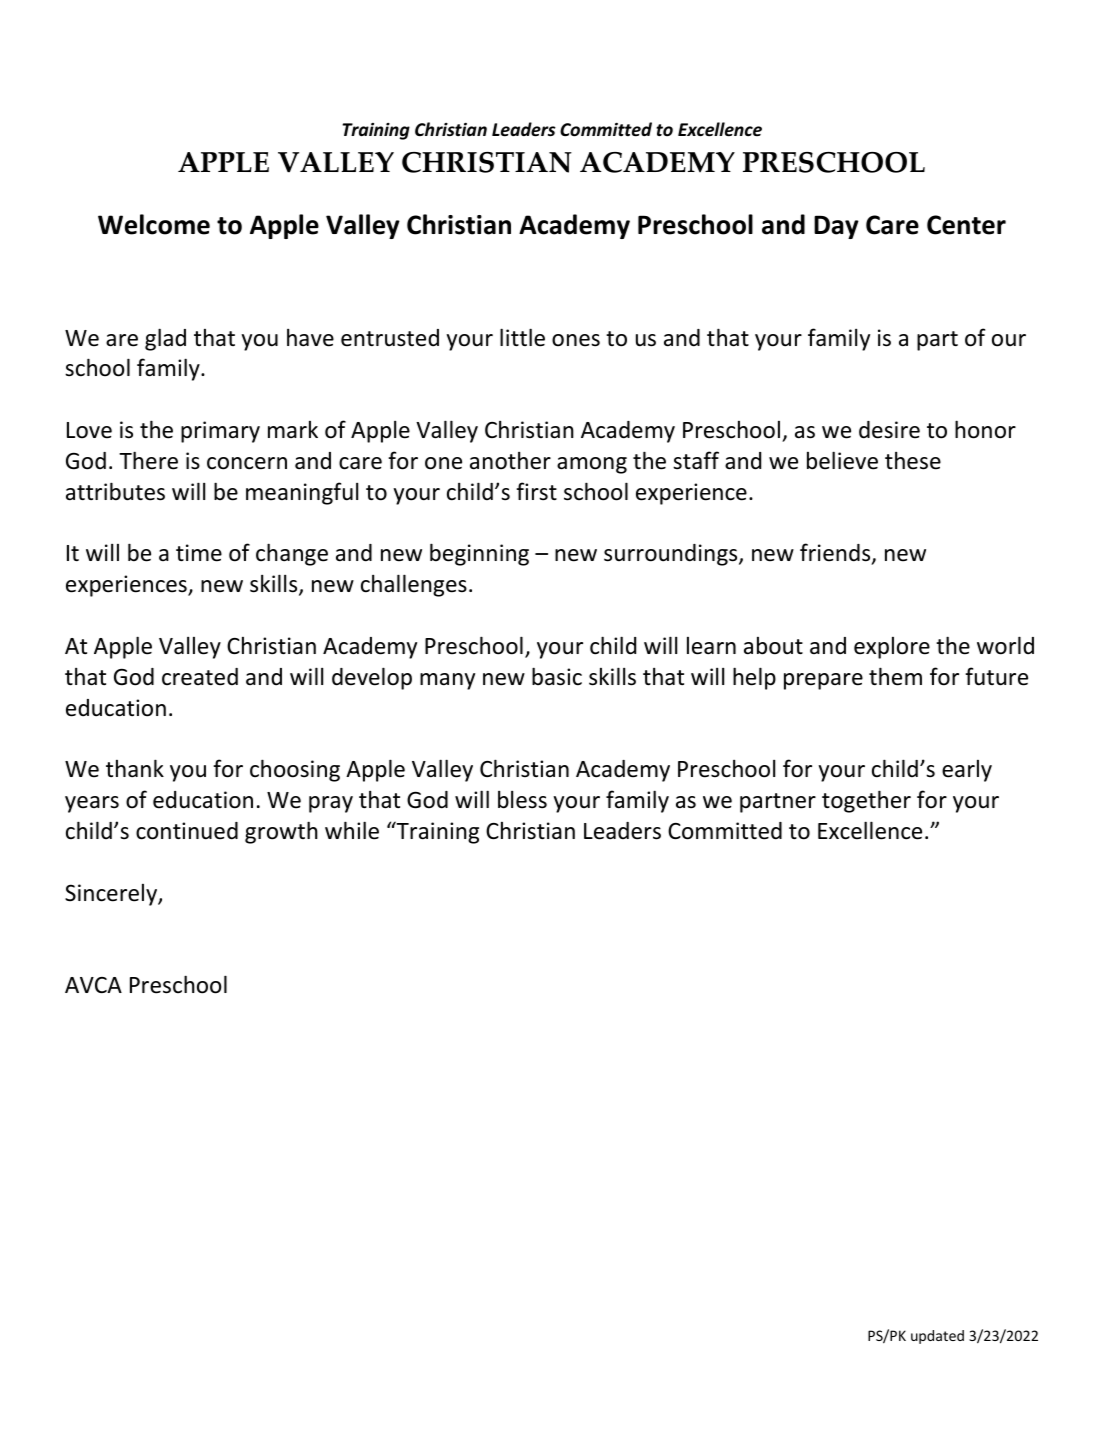 This page has width=1104, height=1429. Describe the element at coordinates (836, 227) in the page. I see `Day` at that location.
